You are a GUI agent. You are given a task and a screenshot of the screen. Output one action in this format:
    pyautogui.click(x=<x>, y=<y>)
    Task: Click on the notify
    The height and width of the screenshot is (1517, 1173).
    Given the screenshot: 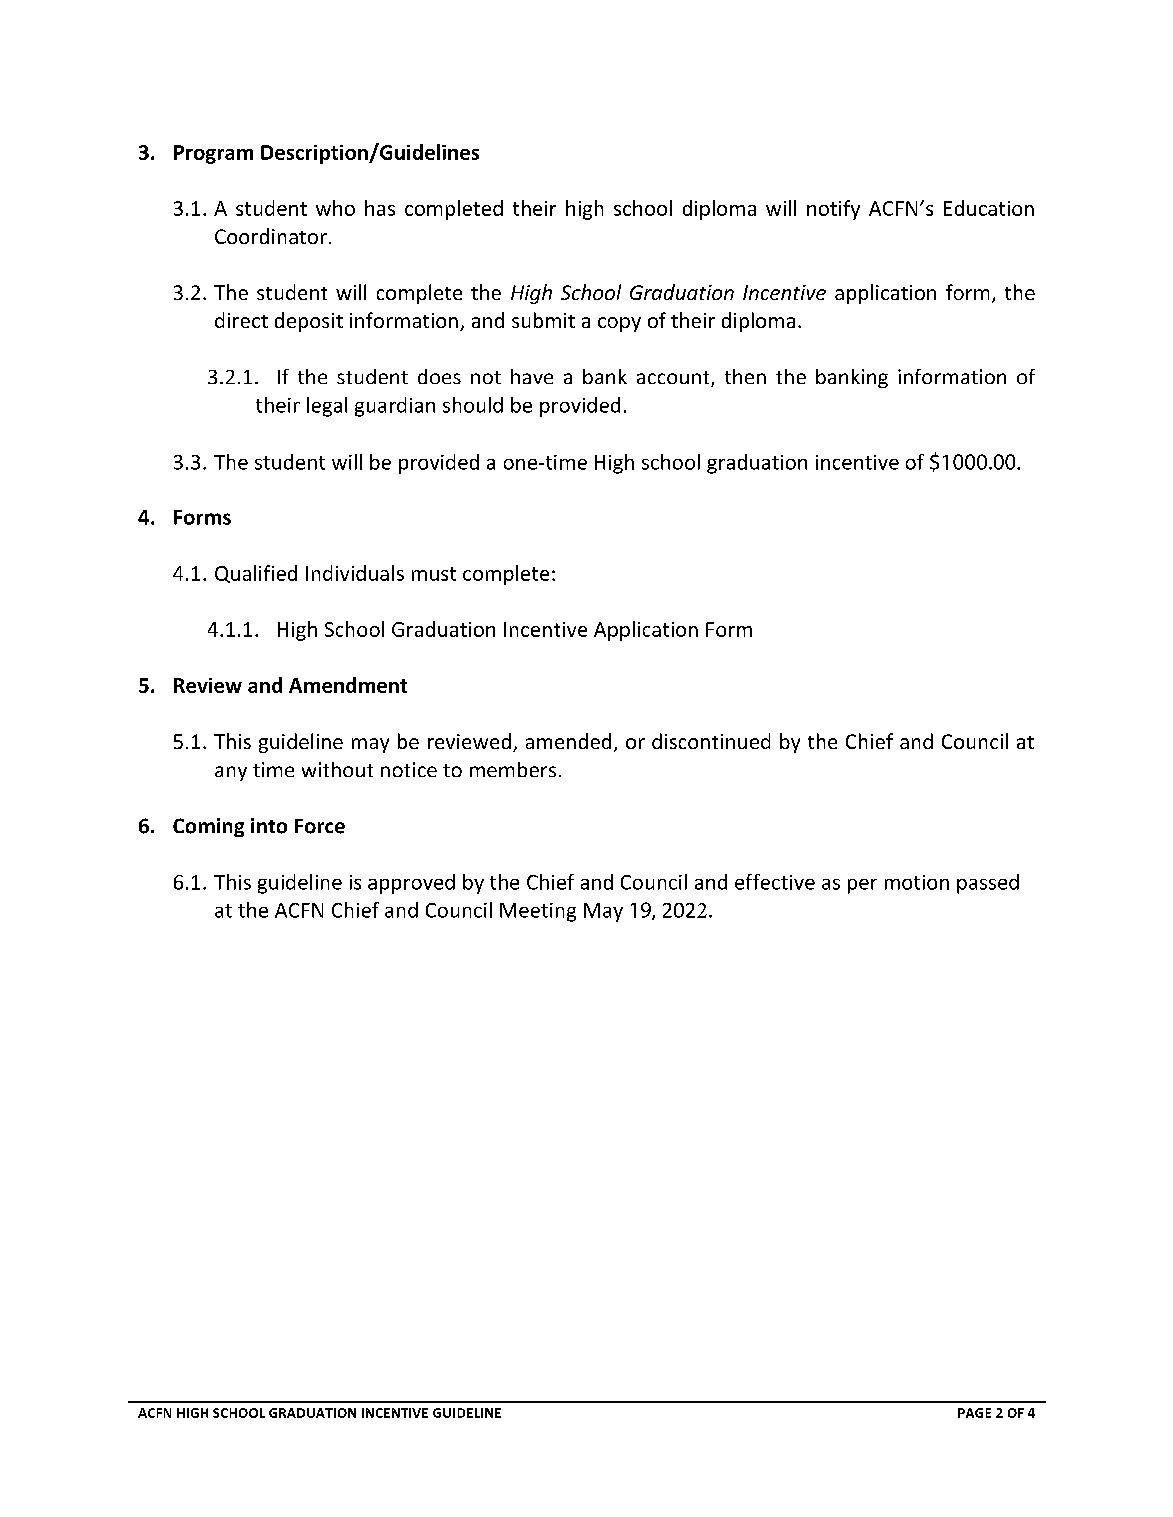 What is the action you would take?
    pyautogui.click(x=833, y=210)
